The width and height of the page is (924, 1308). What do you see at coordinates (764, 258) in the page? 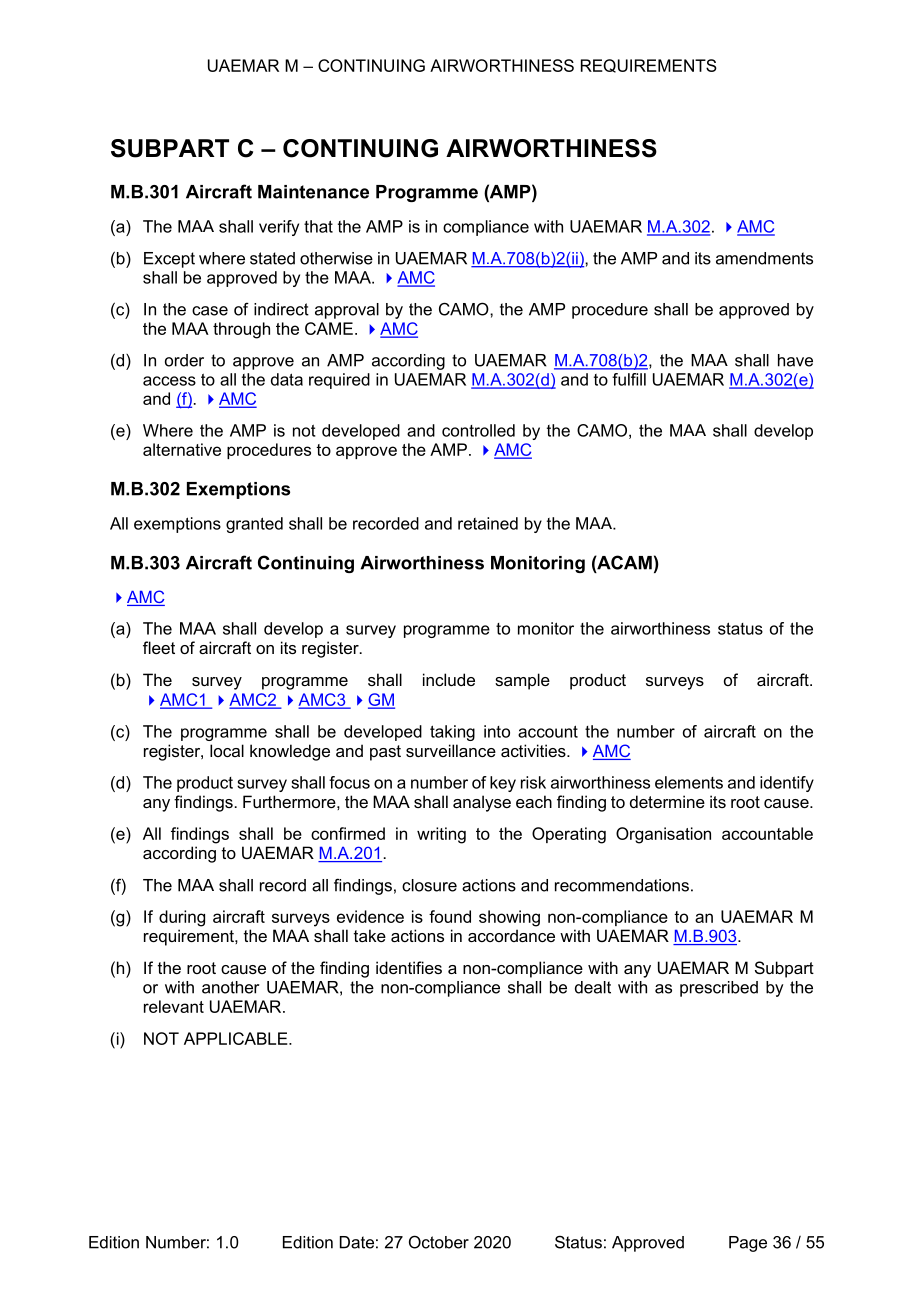
I see `amendments` at bounding box center [764, 258].
